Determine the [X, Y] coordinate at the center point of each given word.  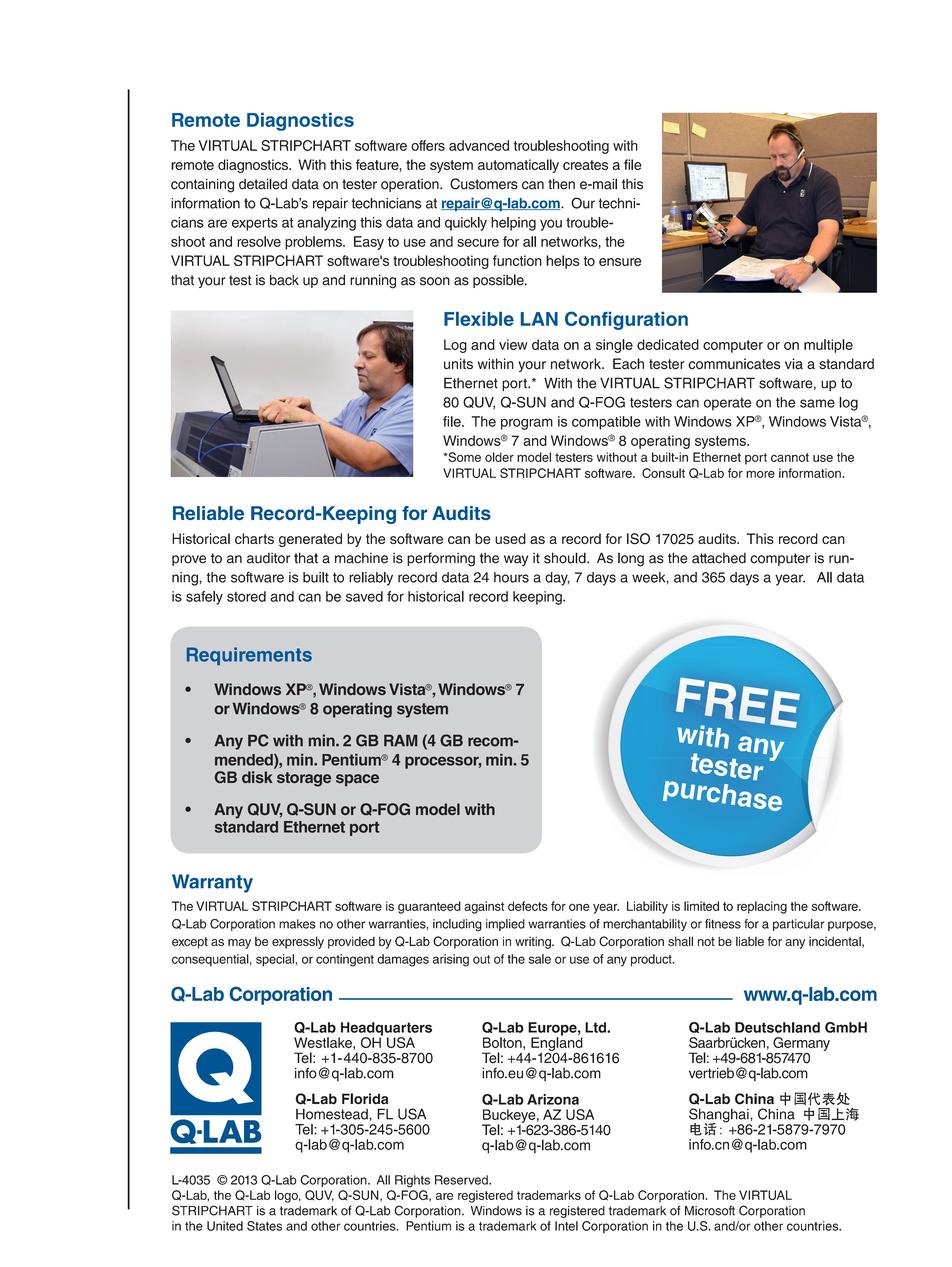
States [264, 1226]
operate [728, 404]
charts [254, 538]
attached [719, 558]
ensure [620, 262]
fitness [723, 924]
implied [505, 925]
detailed [263, 184]
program [527, 424]
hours [511, 577]
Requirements [249, 656]
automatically [518, 166]
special [275, 960]
